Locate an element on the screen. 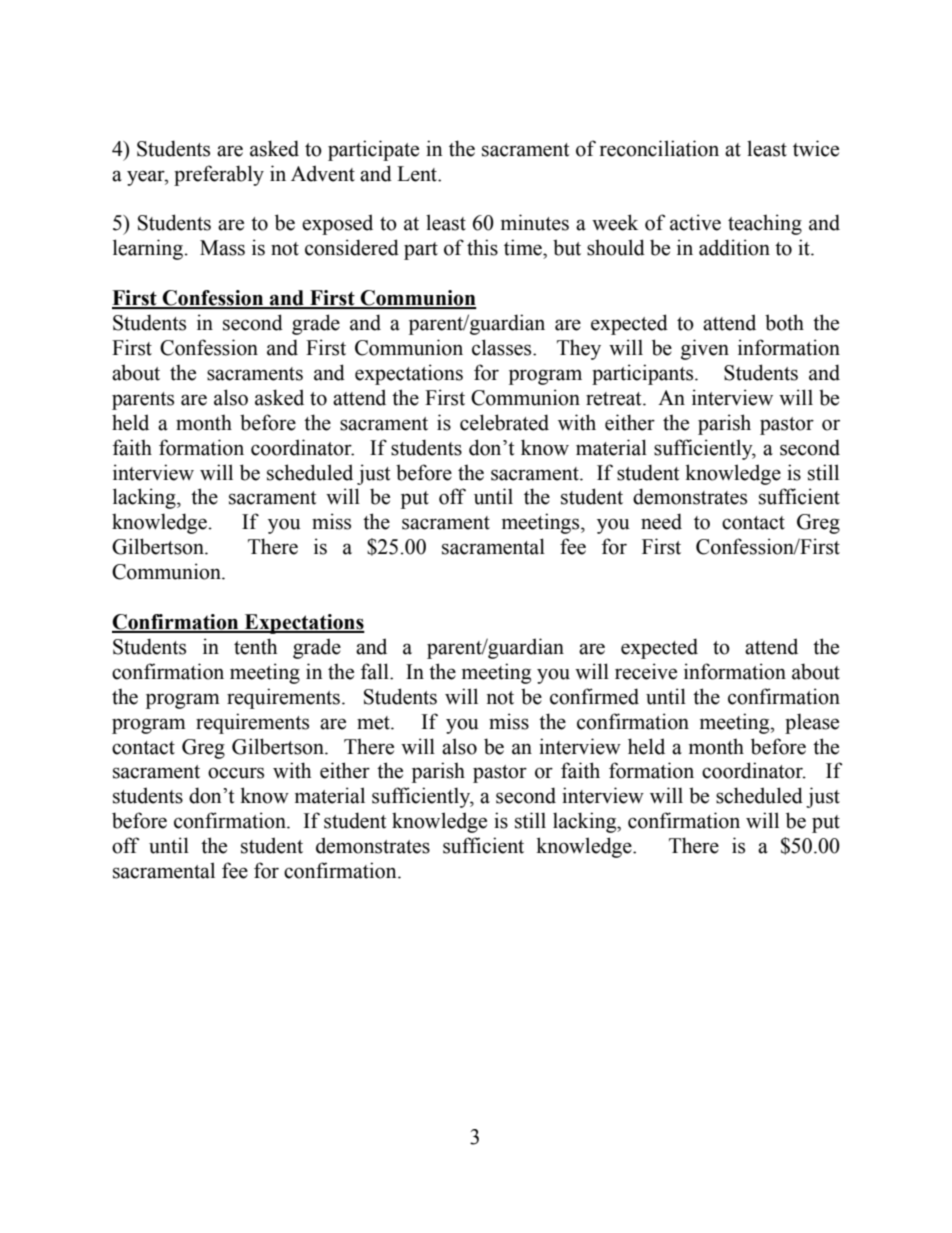  classes is located at coordinates (503, 347).
